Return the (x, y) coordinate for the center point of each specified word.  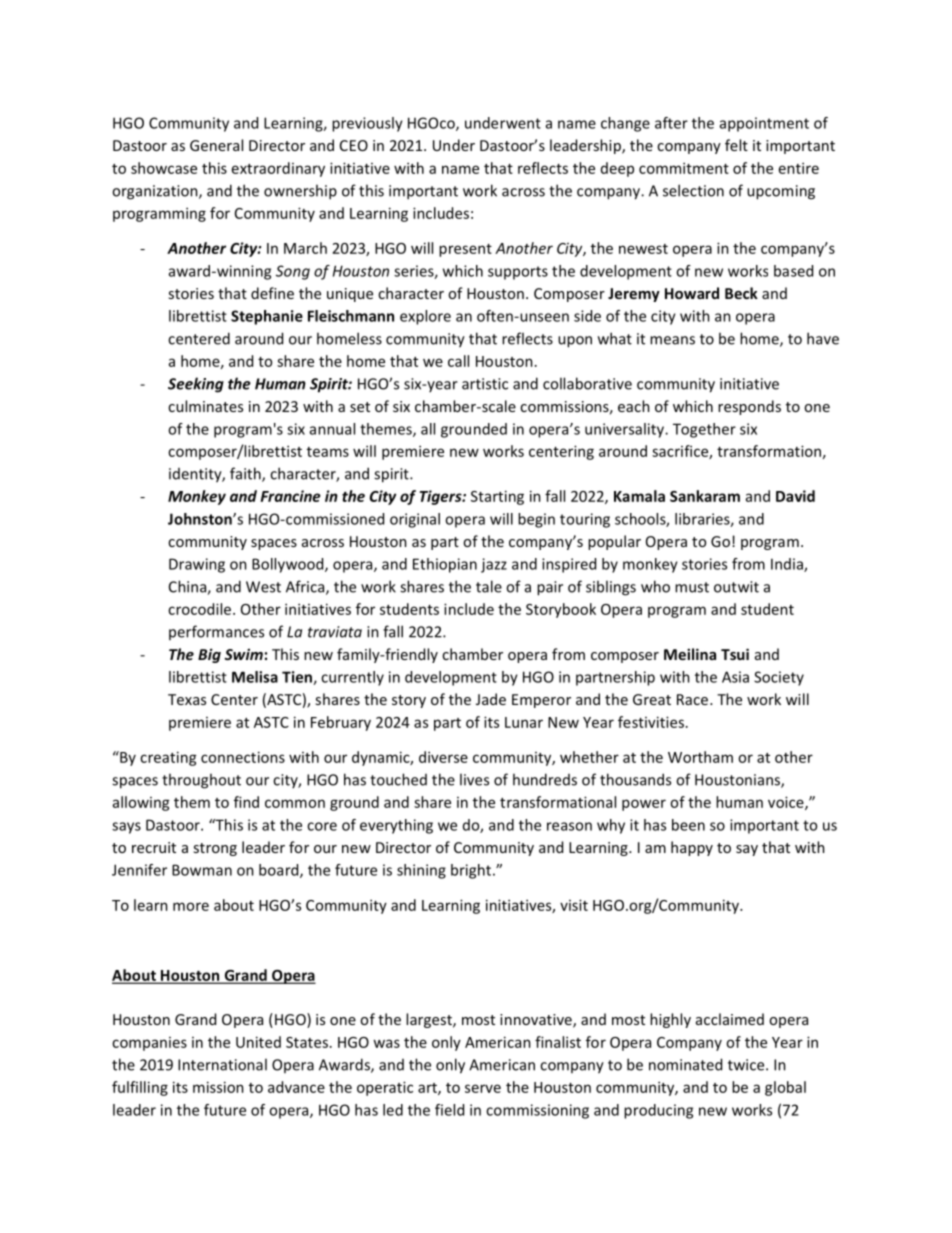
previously (367, 124)
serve (483, 1088)
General (216, 145)
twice (747, 1065)
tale (489, 586)
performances (216, 632)
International (222, 1064)
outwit (736, 587)
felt (736, 145)
